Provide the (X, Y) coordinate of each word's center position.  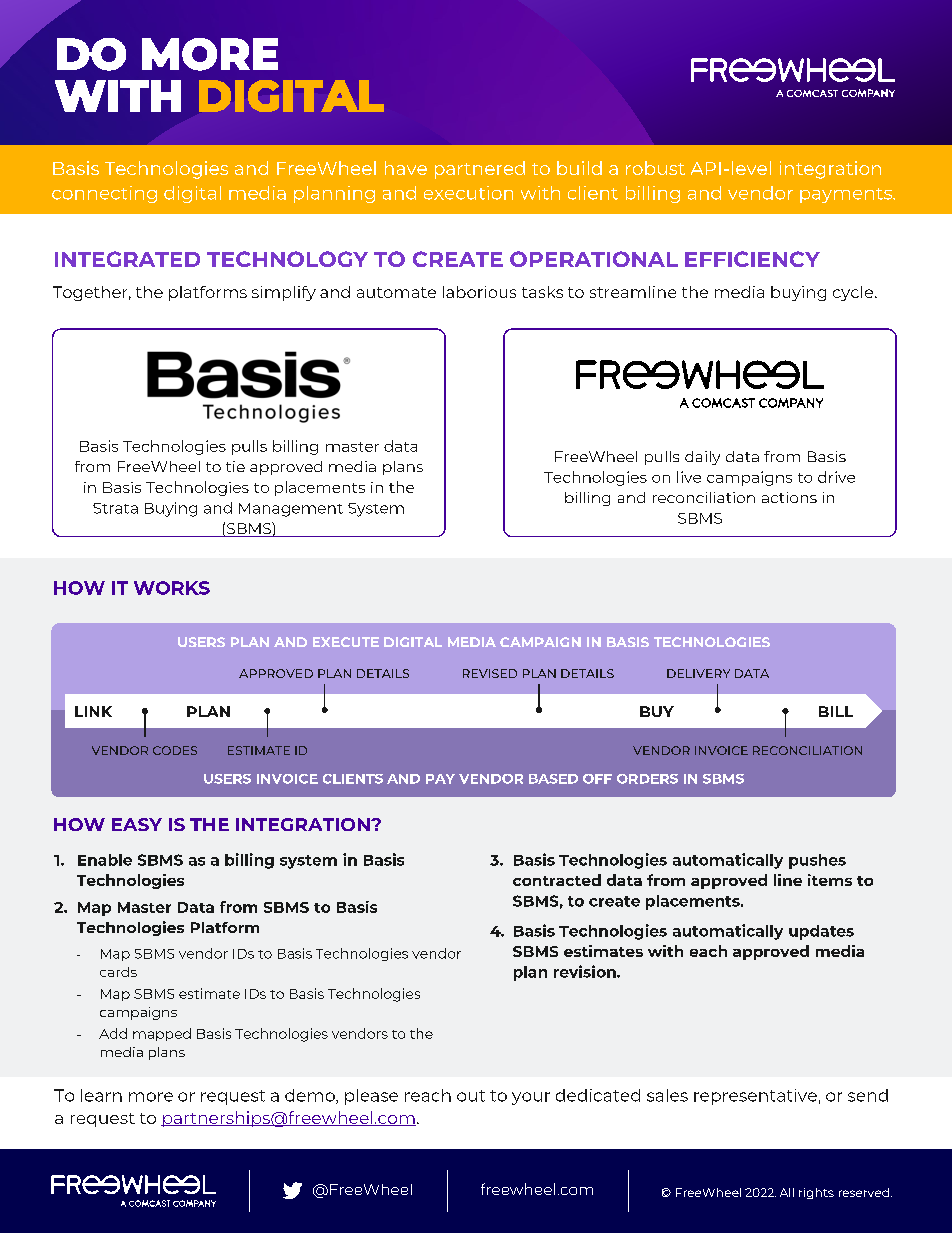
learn (101, 1095)
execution (468, 193)
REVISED (490, 673)
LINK (93, 711)
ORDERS (647, 779)
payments (847, 195)
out (471, 1096)
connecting (104, 194)
